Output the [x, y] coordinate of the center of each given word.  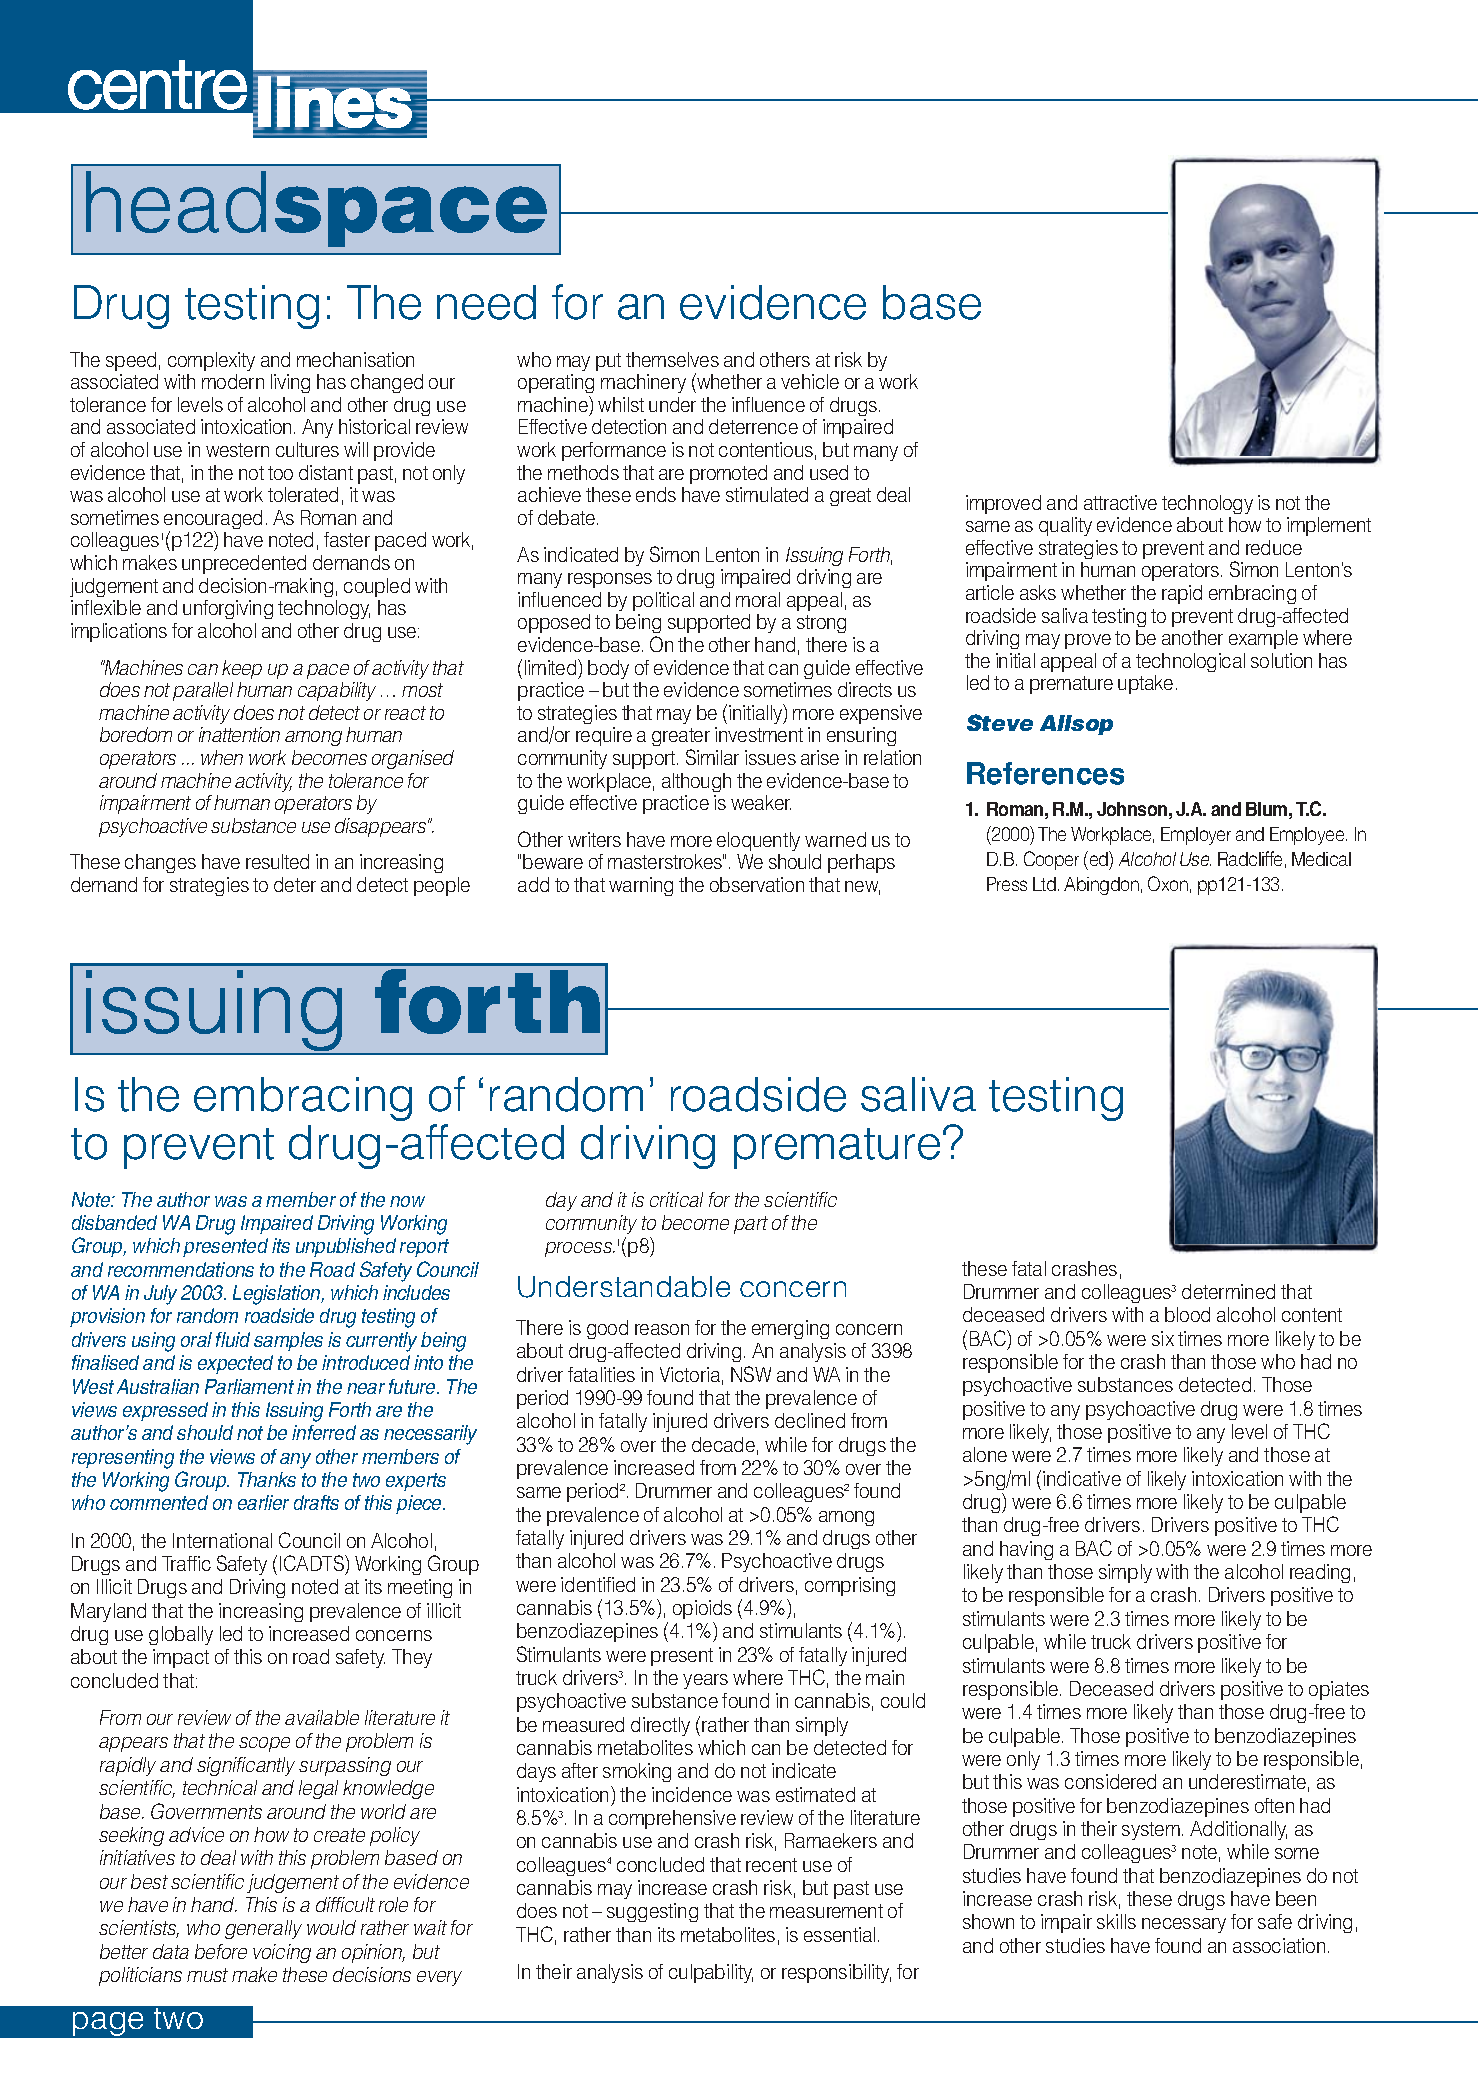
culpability [711, 1973]
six [1163, 1338]
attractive [1120, 502]
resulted [277, 861]
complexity [211, 361]
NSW [751, 1374]
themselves [672, 359]
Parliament [249, 1386]
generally [263, 1929]
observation [757, 884]
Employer [1196, 836]
